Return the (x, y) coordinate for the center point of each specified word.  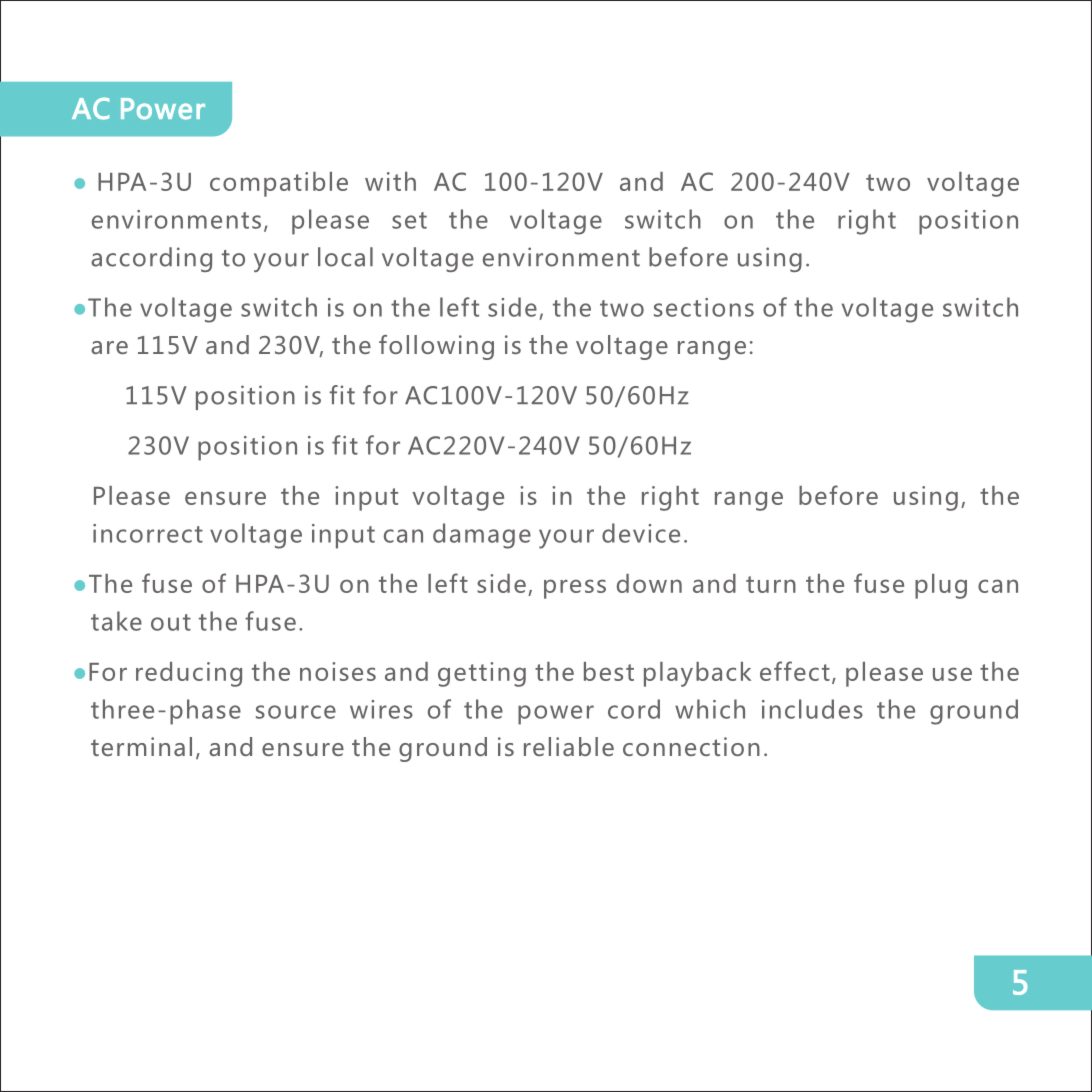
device (641, 533)
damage (482, 536)
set (409, 220)
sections (704, 307)
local (345, 257)
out (171, 622)
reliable (569, 746)
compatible (279, 184)
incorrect (148, 533)
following (436, 347)
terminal (141, 746)
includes (812, 709)
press (575, 589)
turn (771, 584)
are (109, 347)
